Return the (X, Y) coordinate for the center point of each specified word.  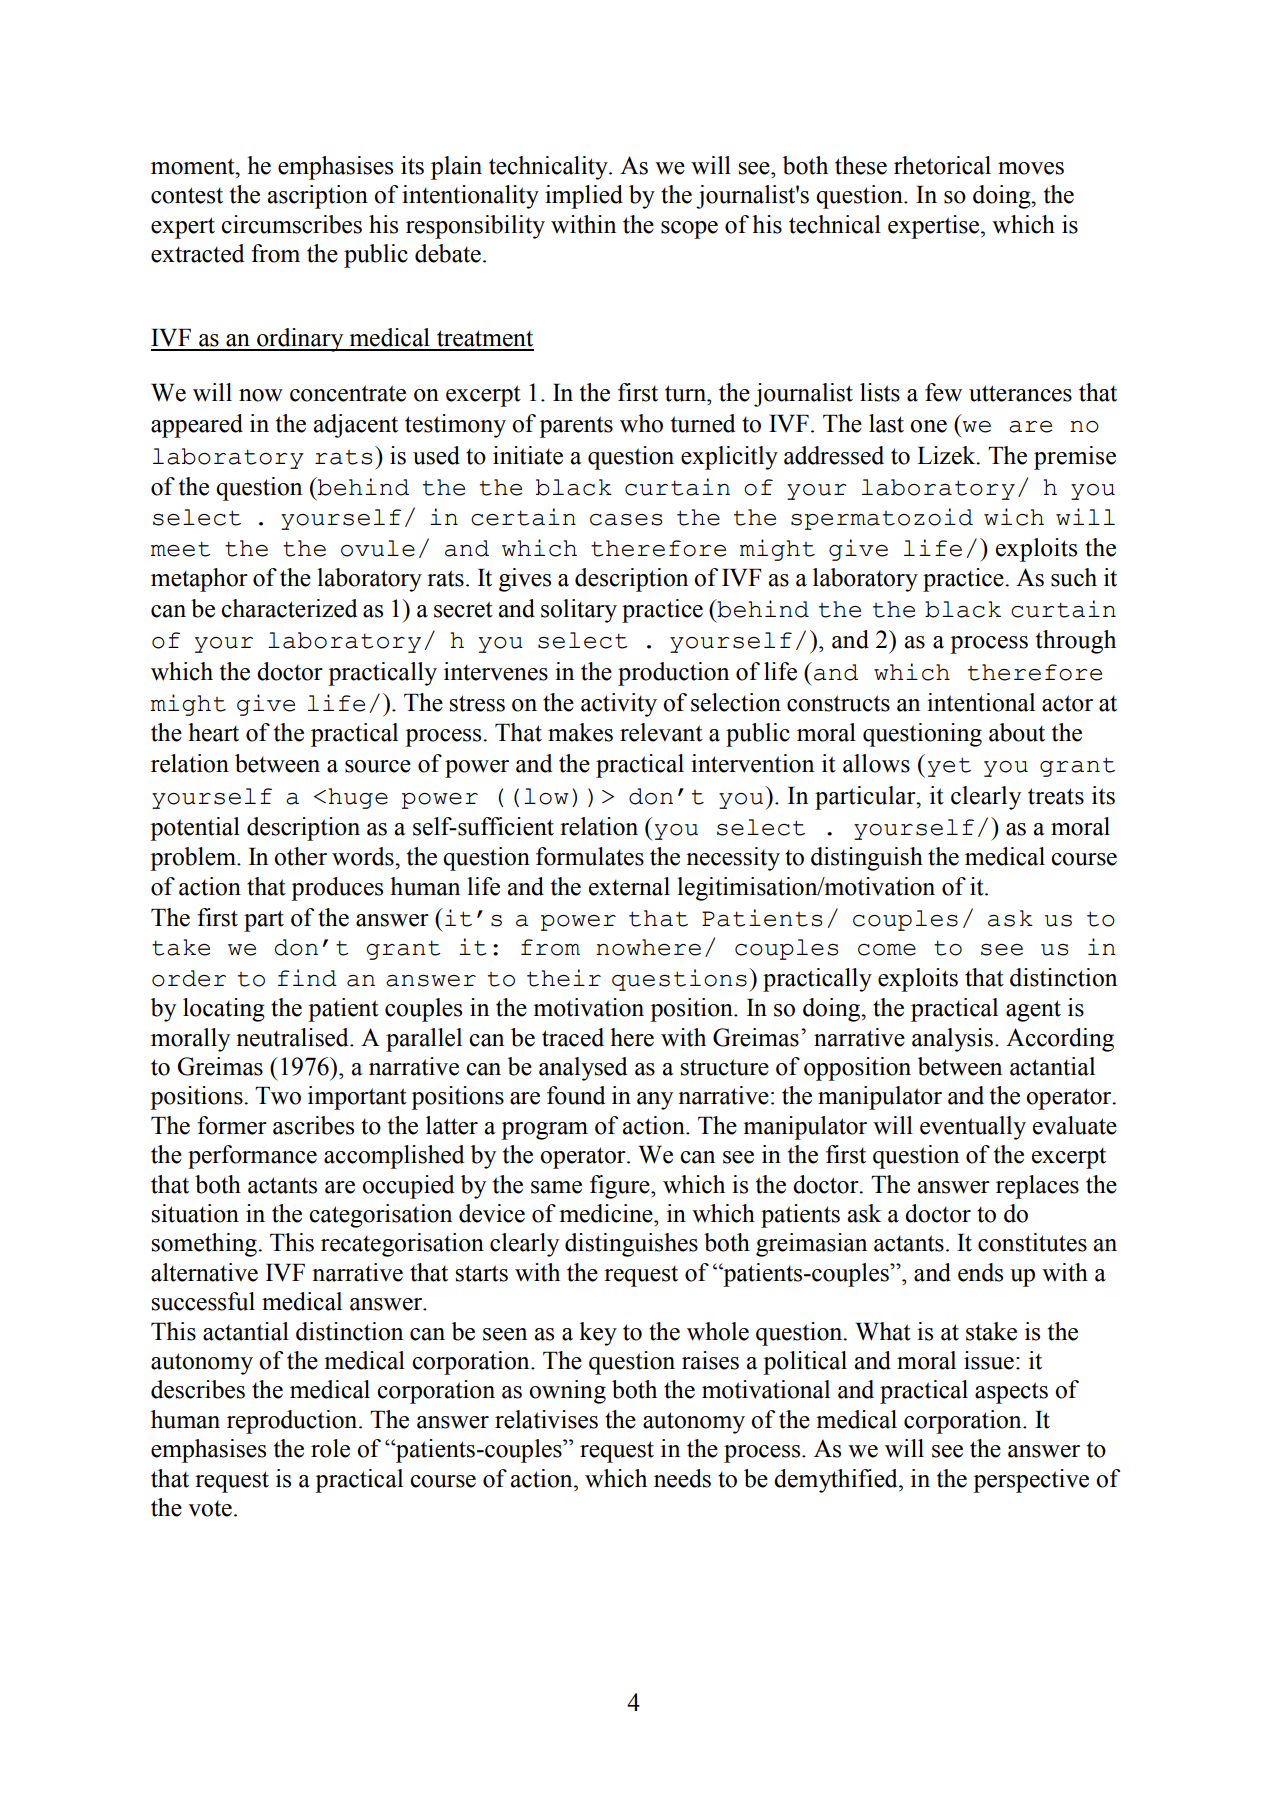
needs (682, 1478)
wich (1014, 517)
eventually (973, 1128)
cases (626, 520)
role (330, 1448)
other (300, 856)
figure (621, 1187)
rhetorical (942, 165)
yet (949, 767)
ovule (378, 548)
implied (584, 197)
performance (252, 1157)
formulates (590, 856)
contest (187, 195)
